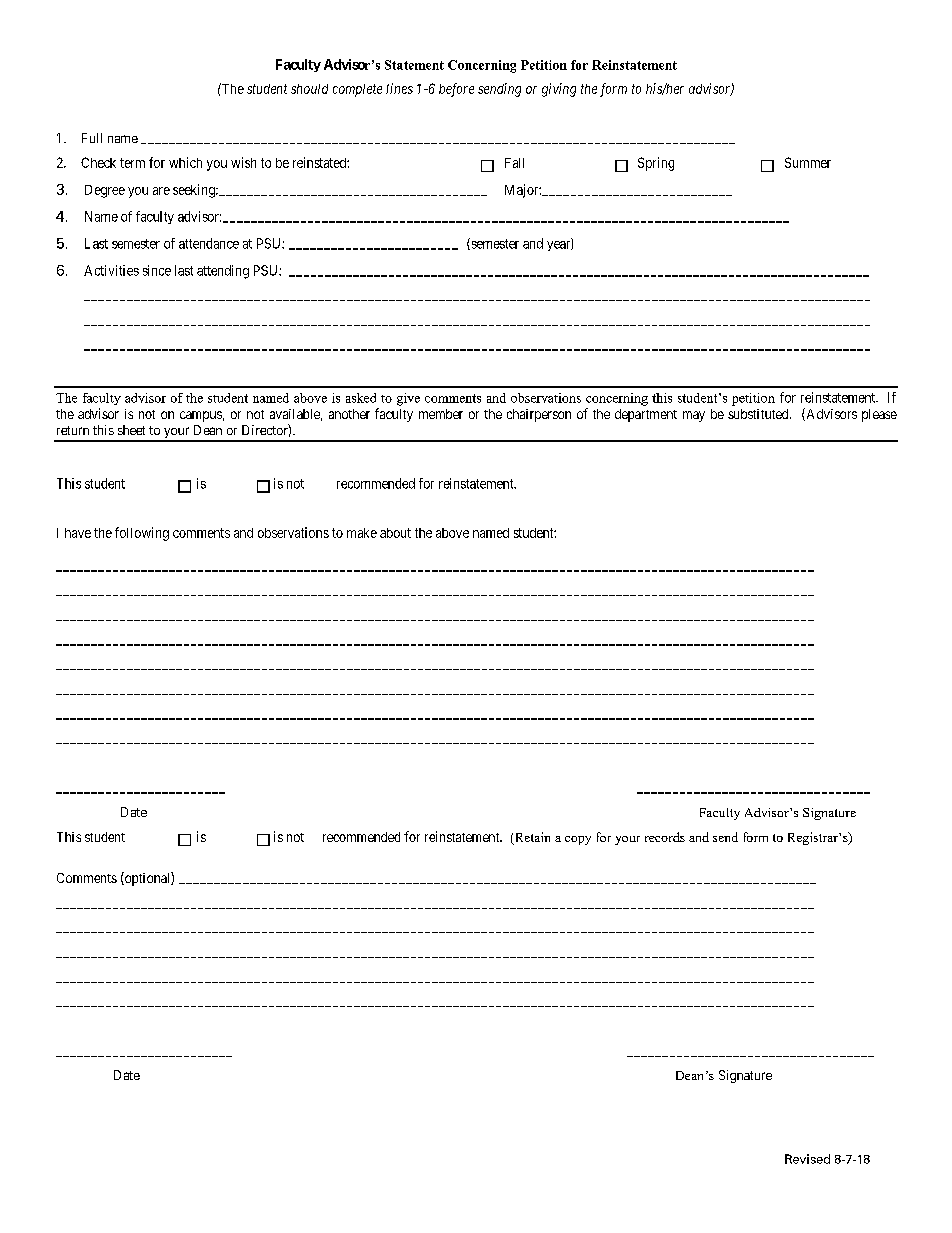  Describe the element at coordinates (142, 534) in the page. I see `following` at that location.
